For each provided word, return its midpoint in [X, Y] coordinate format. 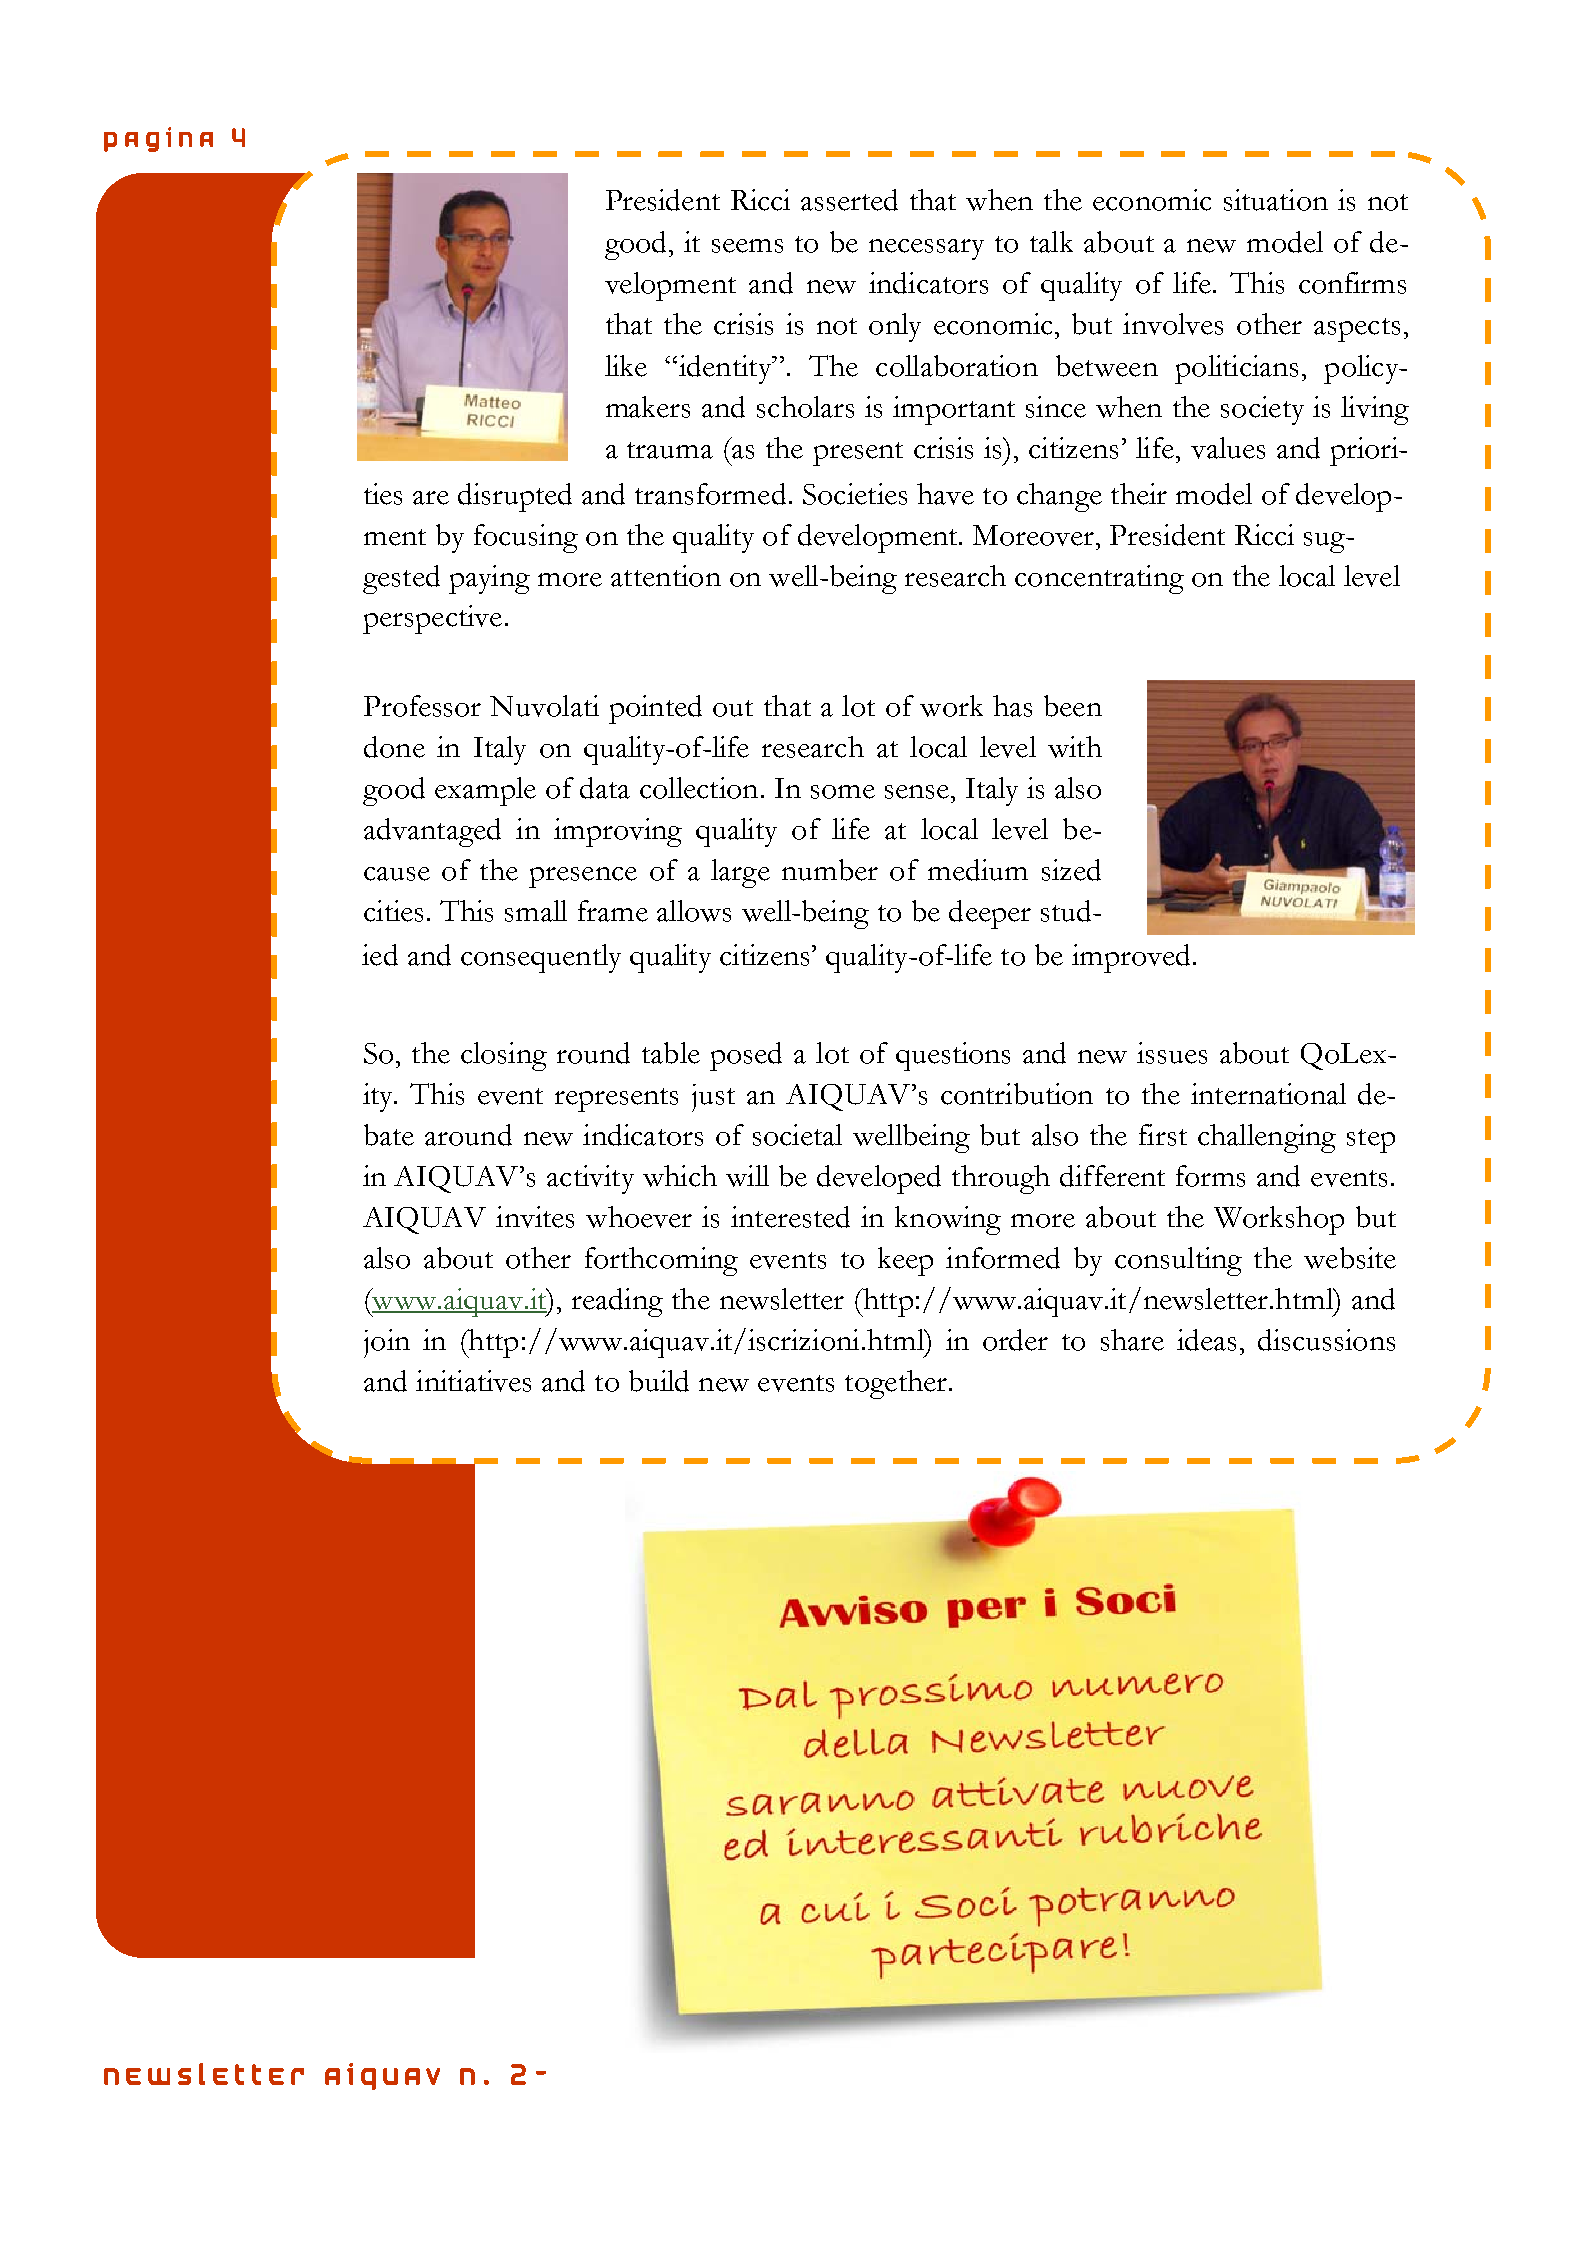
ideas [1206, 1340]
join [387, 1343]
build [659, 1381]
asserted [849, 200]
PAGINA [158, 139]
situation [1276, 200]
